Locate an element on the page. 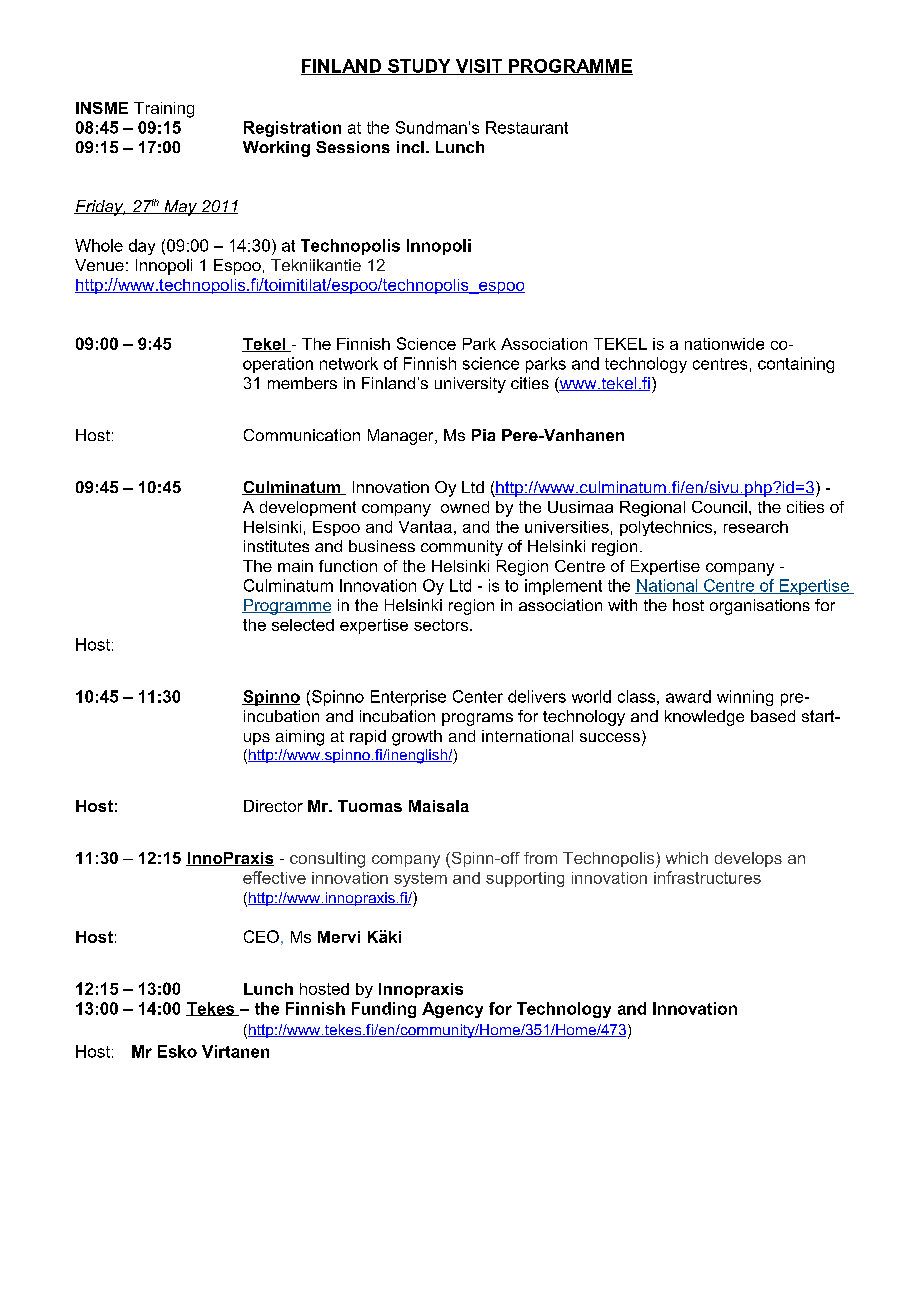  Director is located at coordinates (273, 806).
